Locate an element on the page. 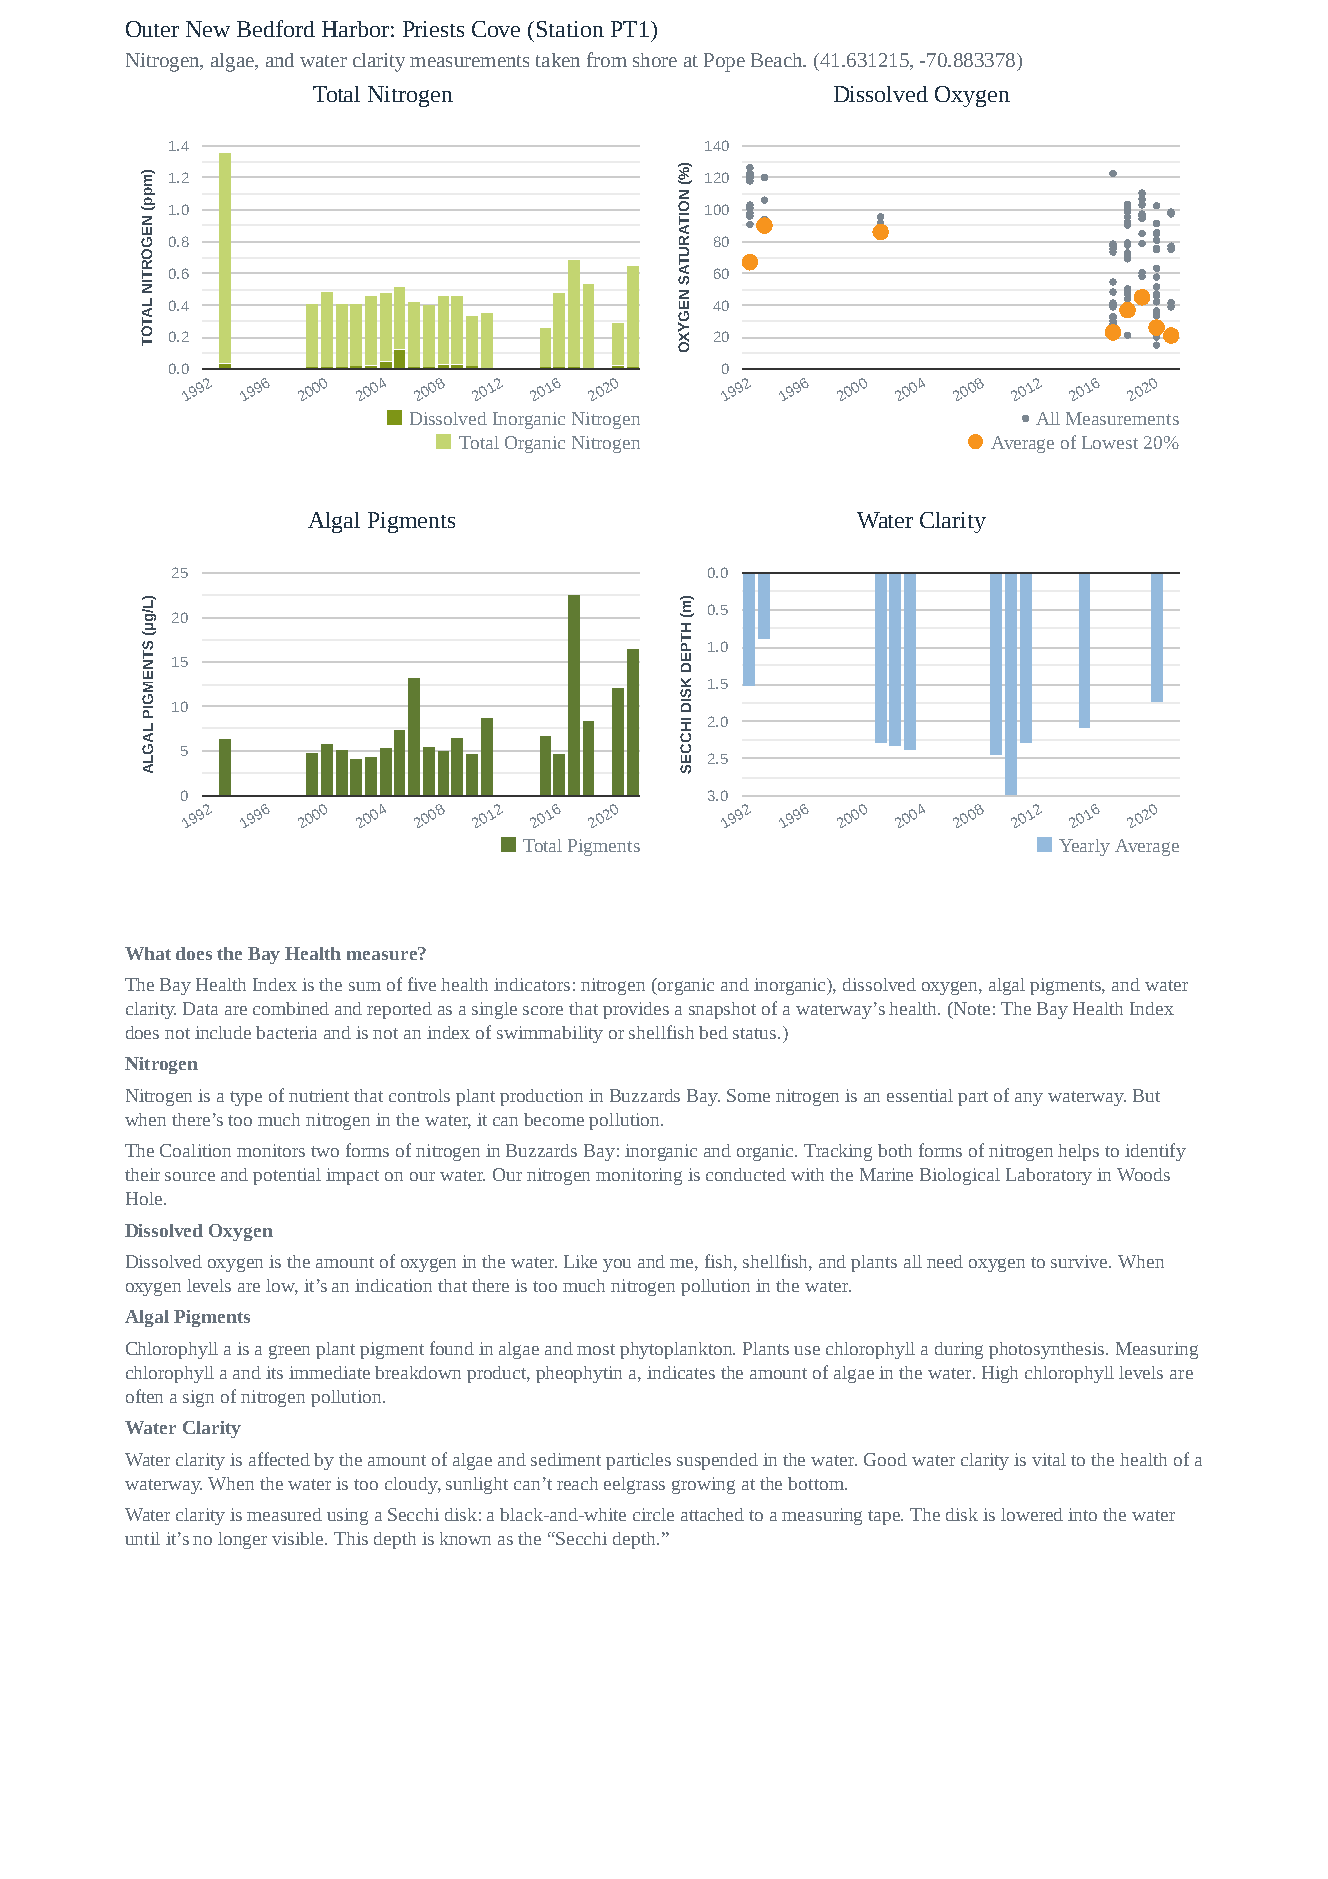 The image size is (1328, 1879). provides is located at coordinates (636, 1010).
